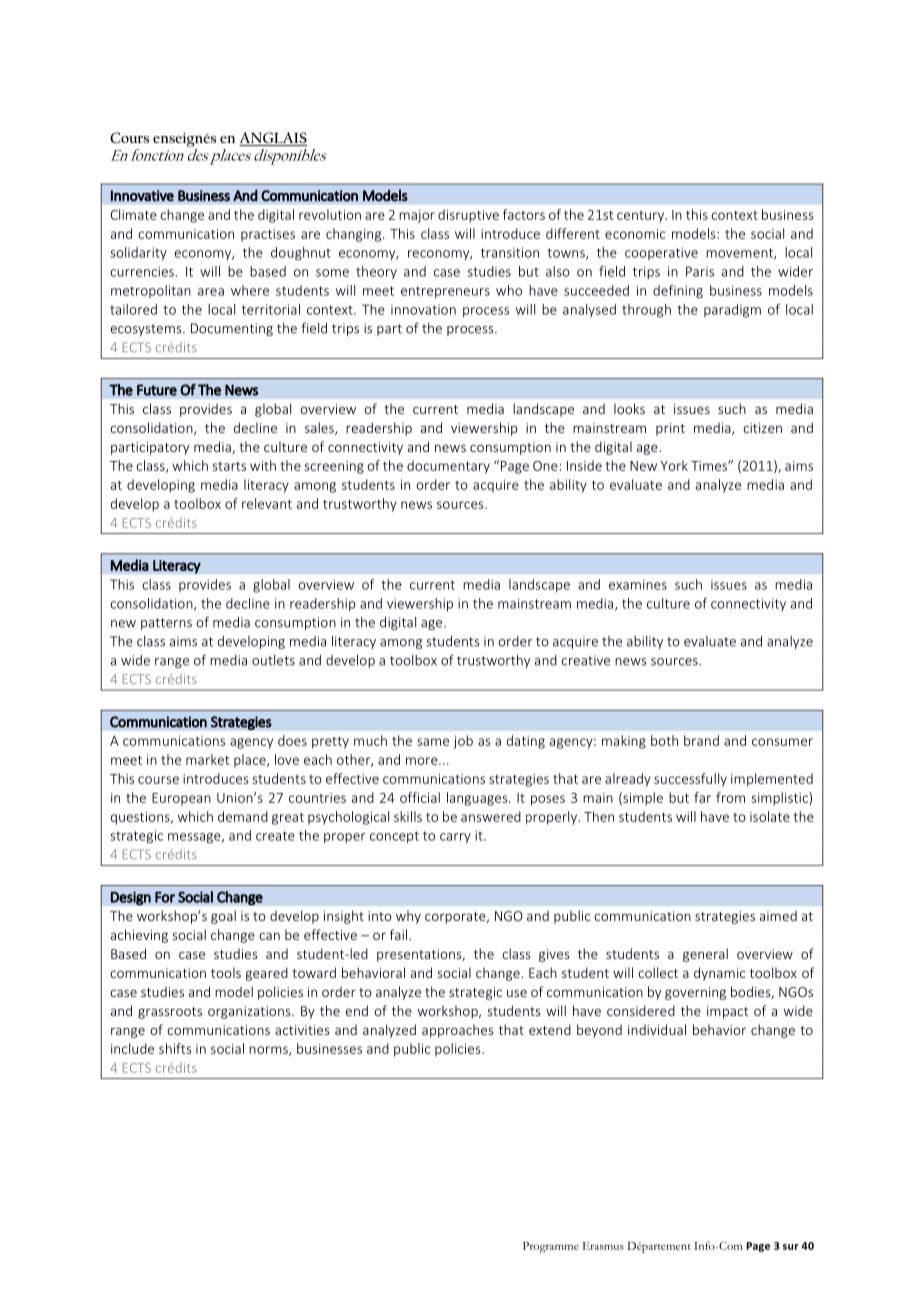 The height and width of the page is (1308, 924). Describe the element at coordinates (448, 467) in the page. I see `documentary` at that location.
